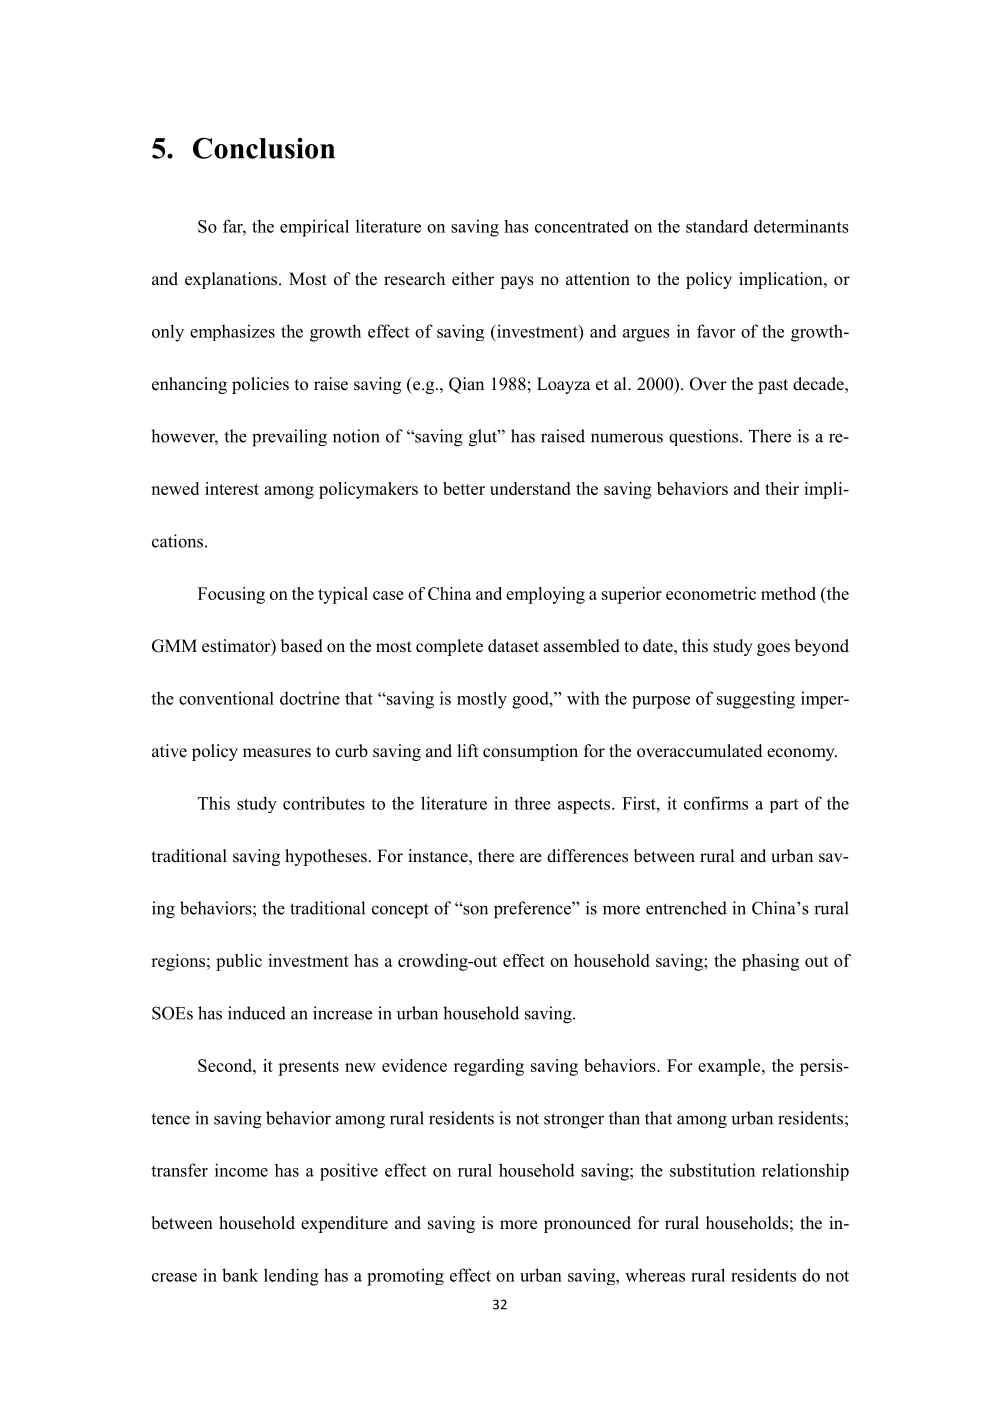  I want to click on suggesting, so click(756, 700).
